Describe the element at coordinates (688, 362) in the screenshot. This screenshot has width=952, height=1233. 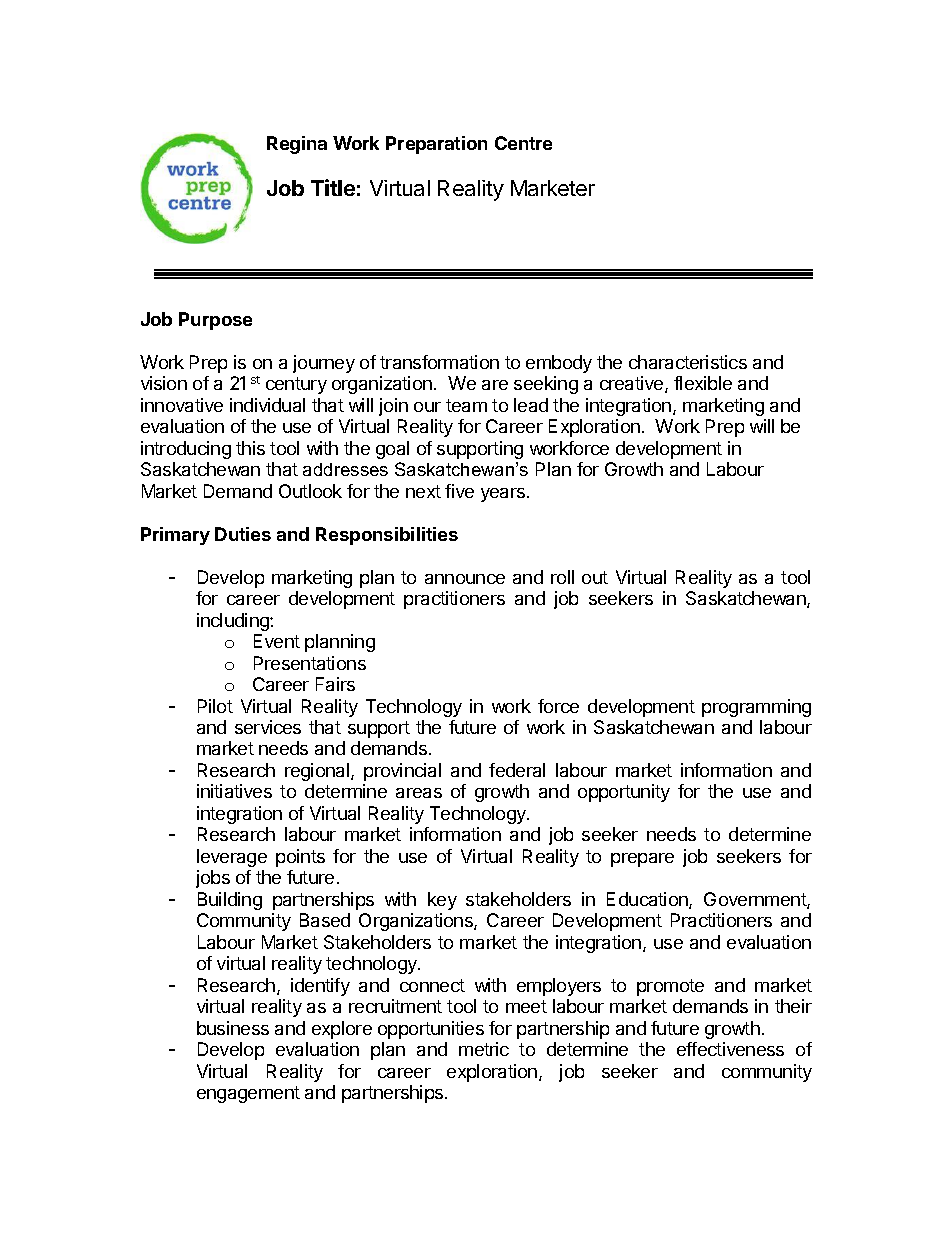
I see `characteristics` at that location.
